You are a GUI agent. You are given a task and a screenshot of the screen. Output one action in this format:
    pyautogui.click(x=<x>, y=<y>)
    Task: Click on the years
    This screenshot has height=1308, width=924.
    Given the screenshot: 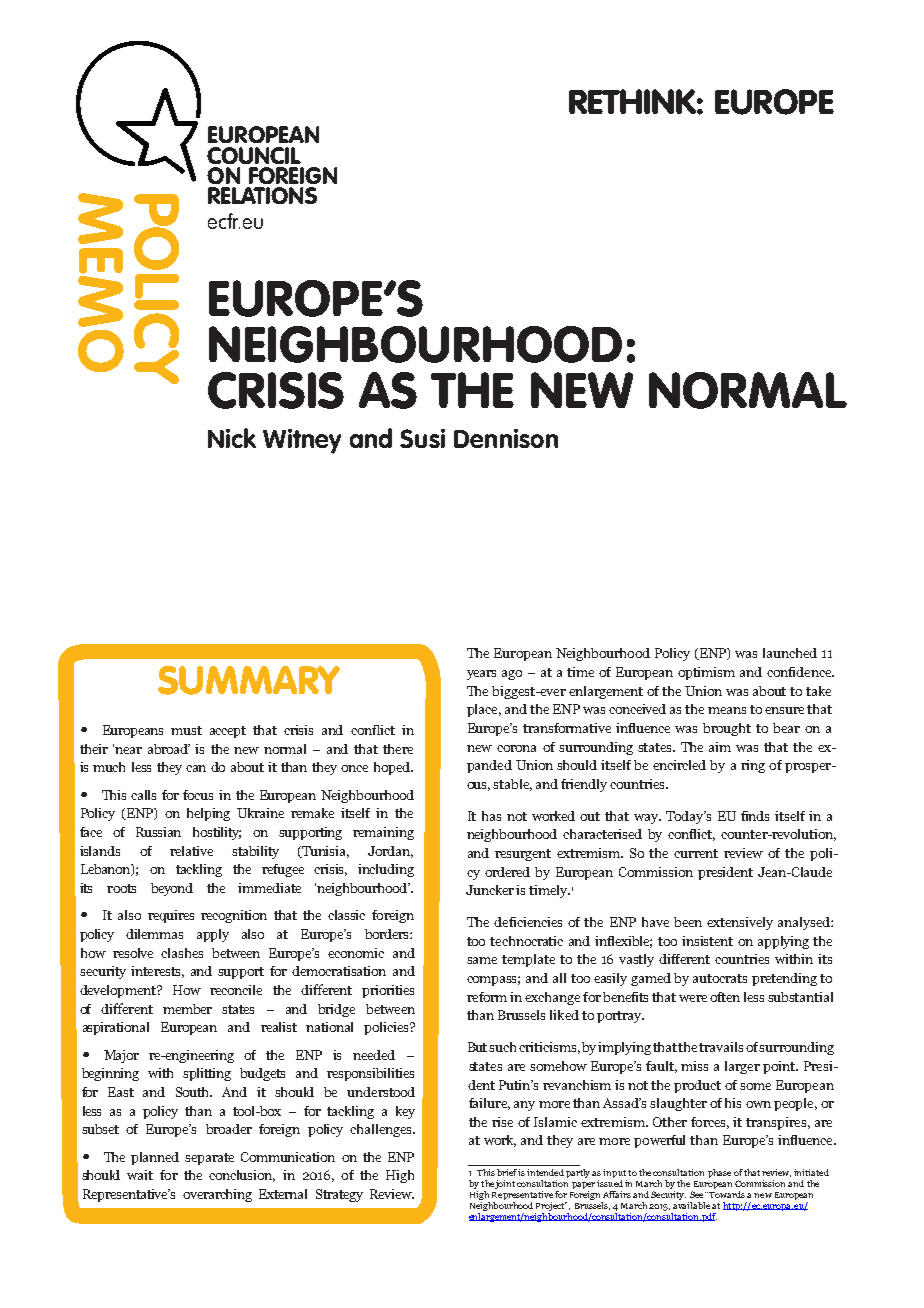 What is the action you would take?
    pyautogui.click(x=481, y=675)
